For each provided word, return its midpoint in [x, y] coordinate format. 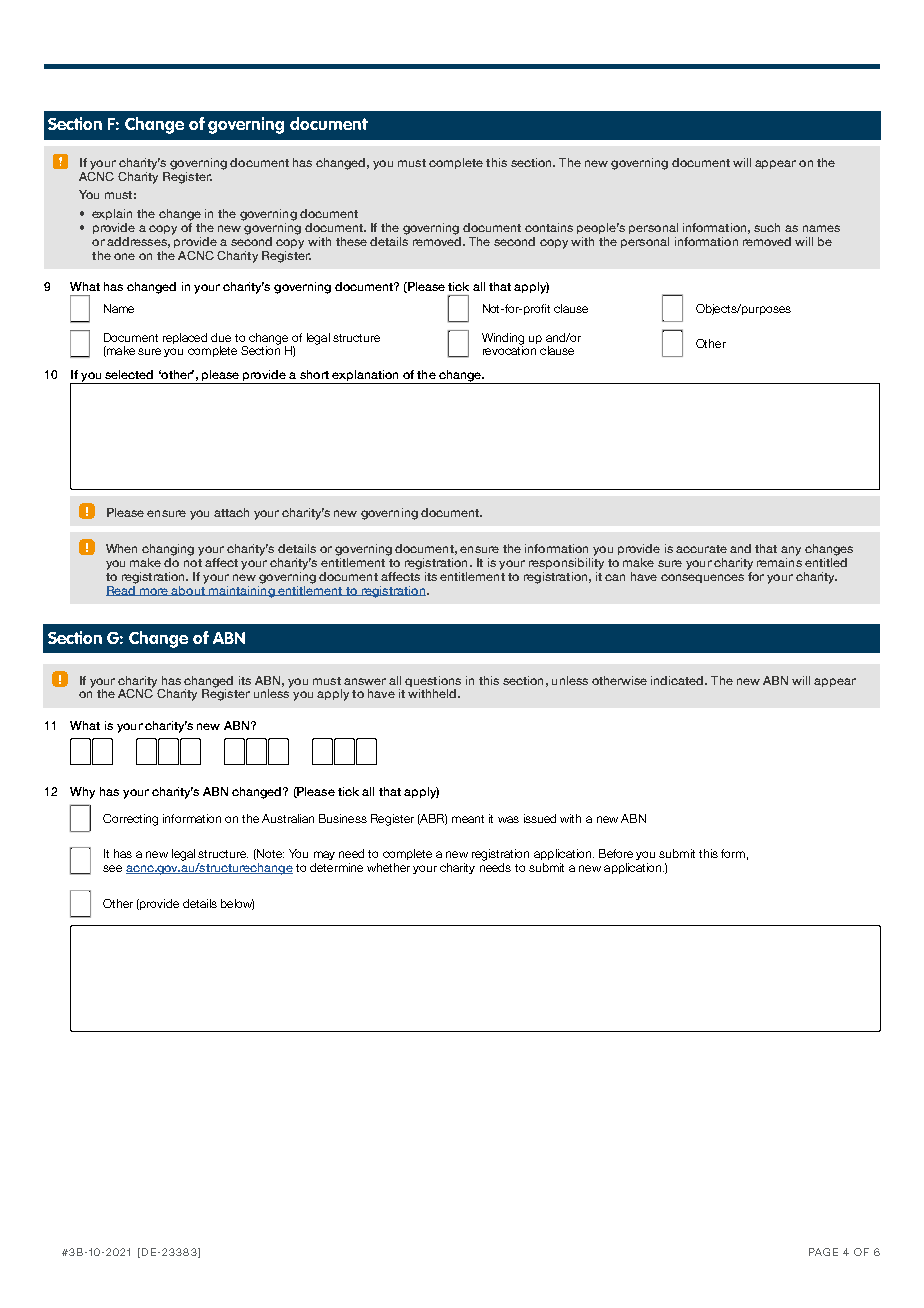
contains [549, 227]
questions [433, 681]
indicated [678, 680]
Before [616, 853]
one [124, 256]
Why [82, 793]
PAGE [823, 1252]
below [237, 904]
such [767, 227]
